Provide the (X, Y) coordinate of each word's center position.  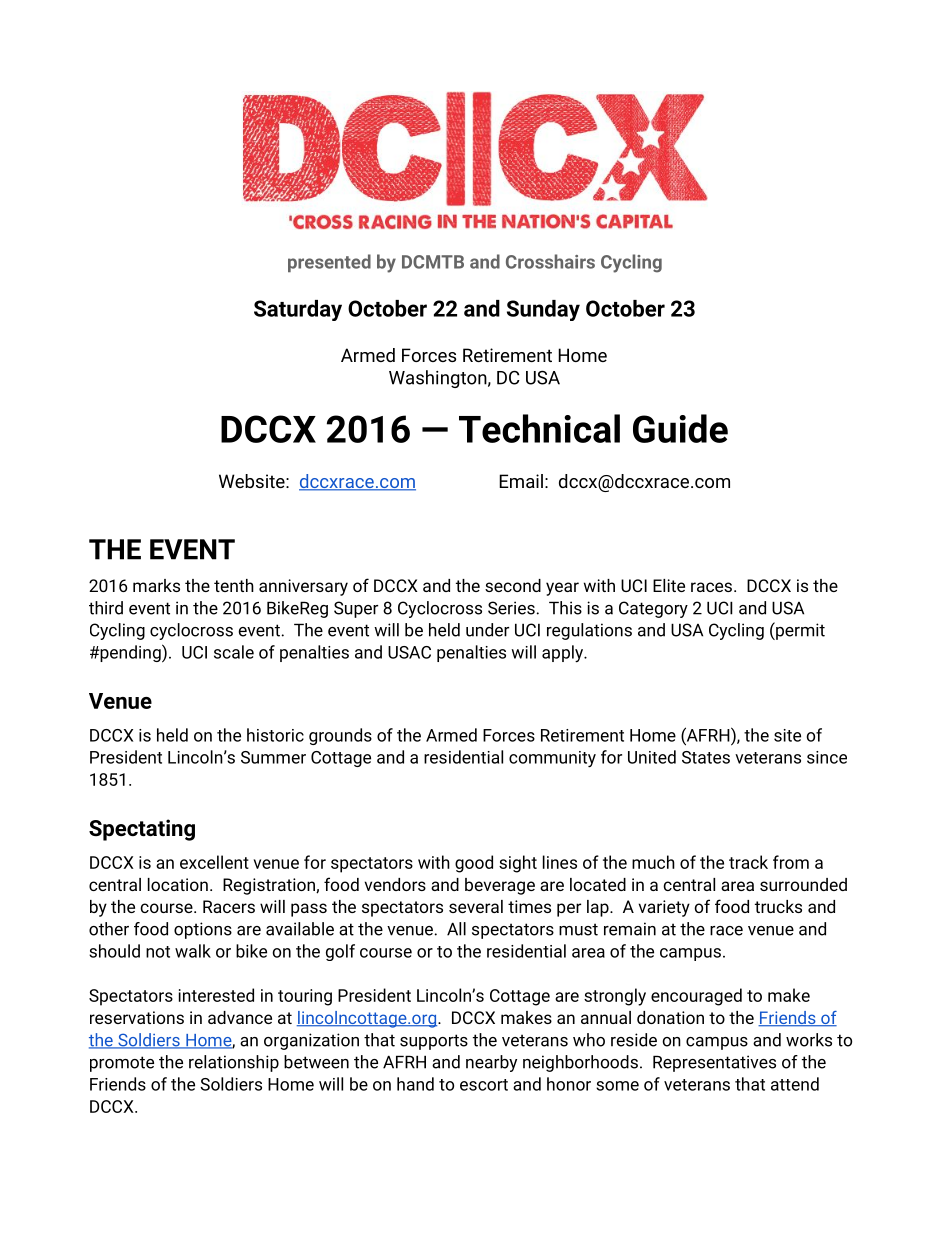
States (706, 757)
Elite (669, 585)
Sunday (543, 310)
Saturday (298, 310)
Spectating (142, 830)
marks (156, 585)
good (474, 864)
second (513, 585)
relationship (234, 1063)
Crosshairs (550, 261)
